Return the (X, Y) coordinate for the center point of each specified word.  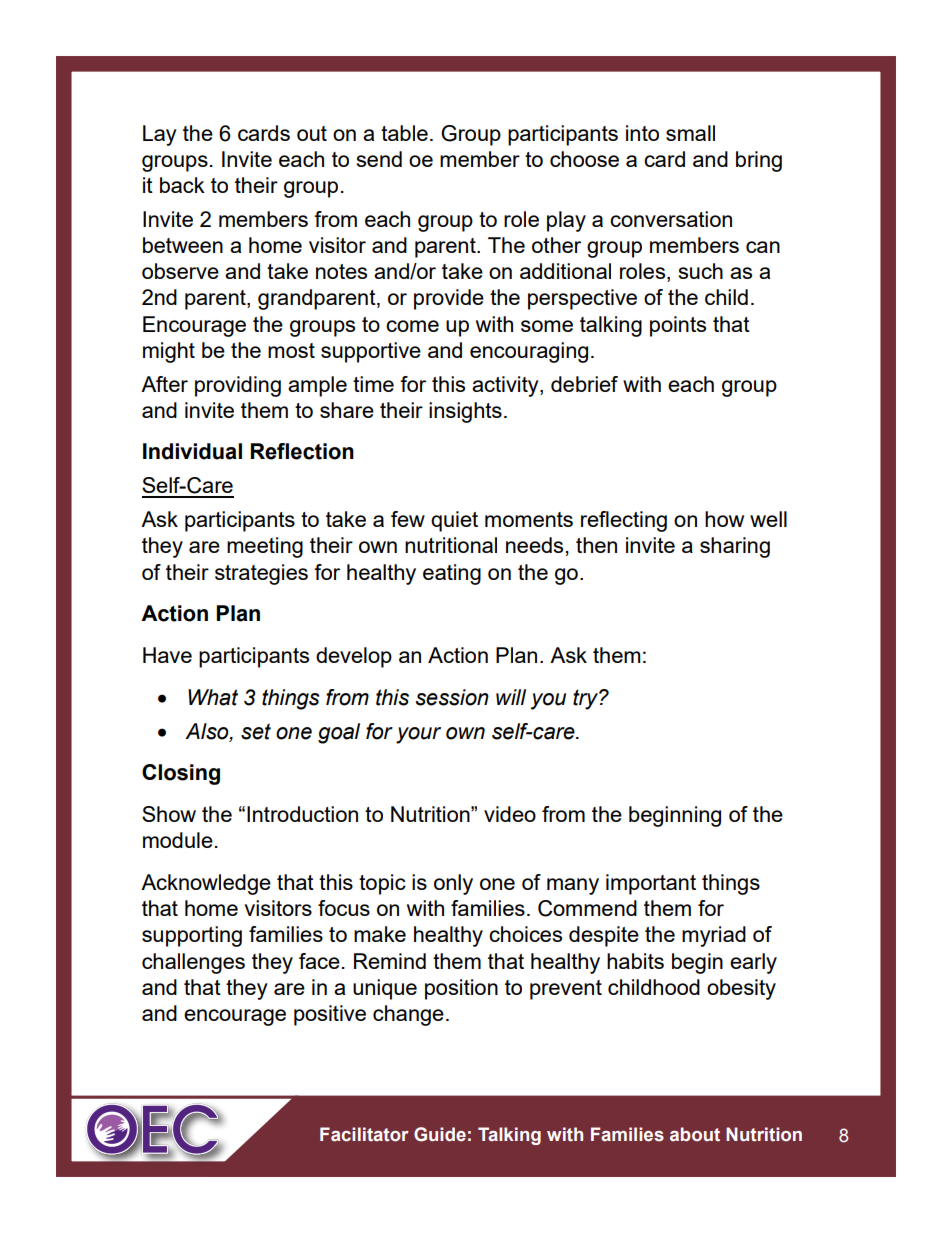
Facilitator (364, 1134)
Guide (440, 1134)
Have (167, 655)
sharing (735, 547)
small (690, 133)
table (404, 133)
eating (452, 574)
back (182, 185)
